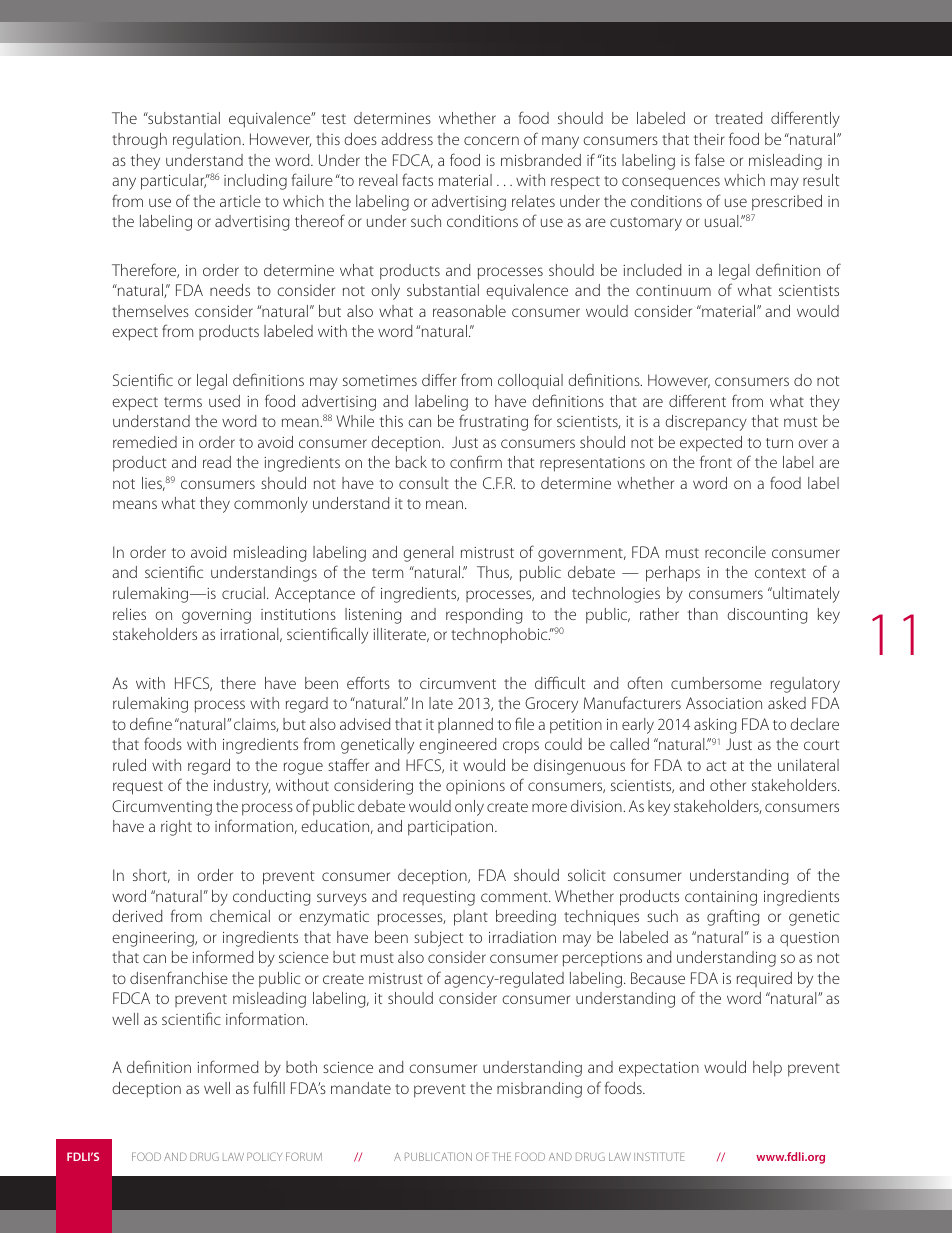 The width and height of the image is (952, 1233). What do you see at coordinates (493, 422) in the image?
I see `frustrating` at bounding box center [493, 422].
